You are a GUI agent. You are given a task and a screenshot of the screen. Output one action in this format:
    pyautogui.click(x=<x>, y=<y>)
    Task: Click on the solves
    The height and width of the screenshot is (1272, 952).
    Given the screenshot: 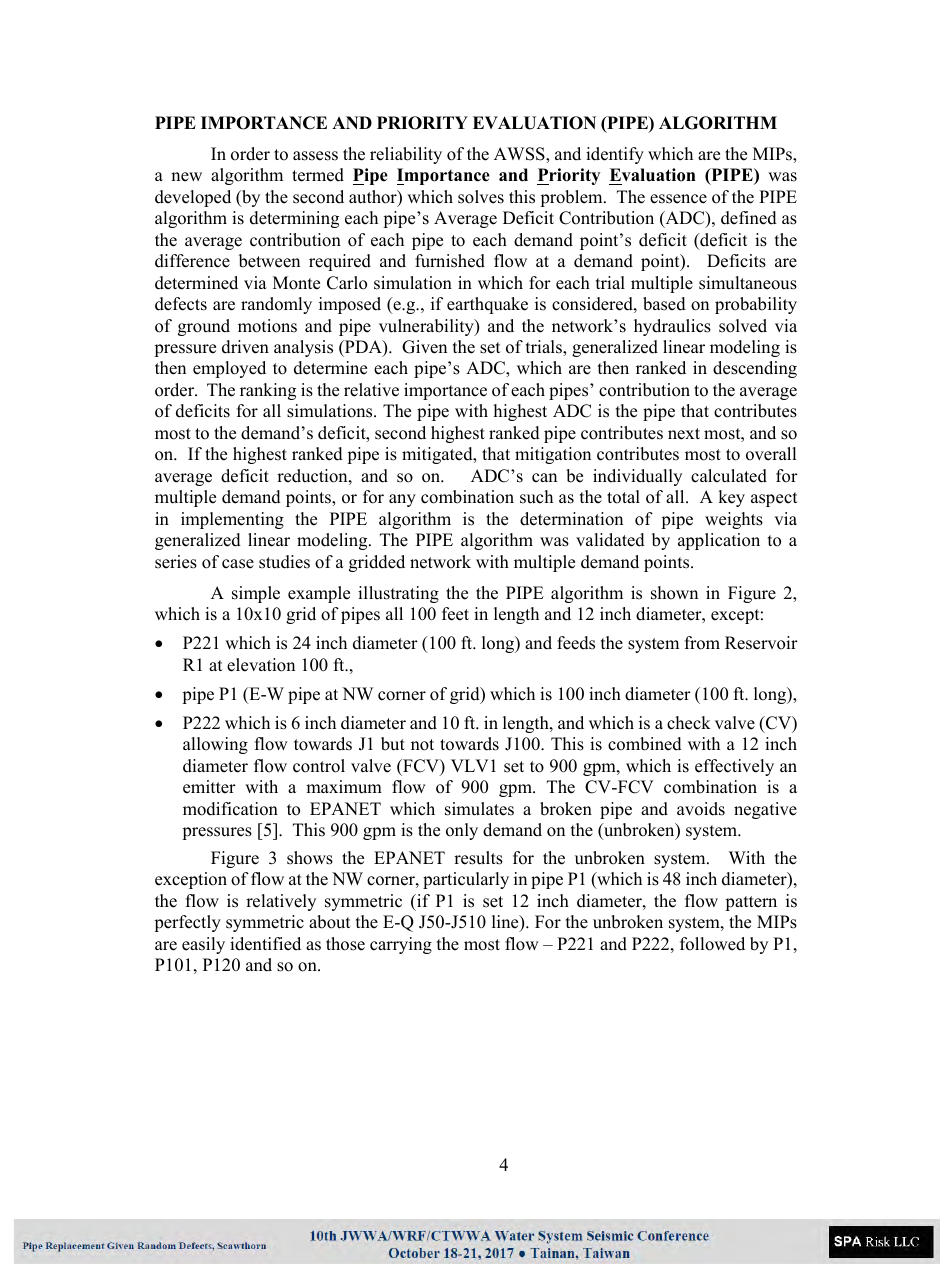 What is the action you would take?
    pyautogui.click(x=481, y=197)
